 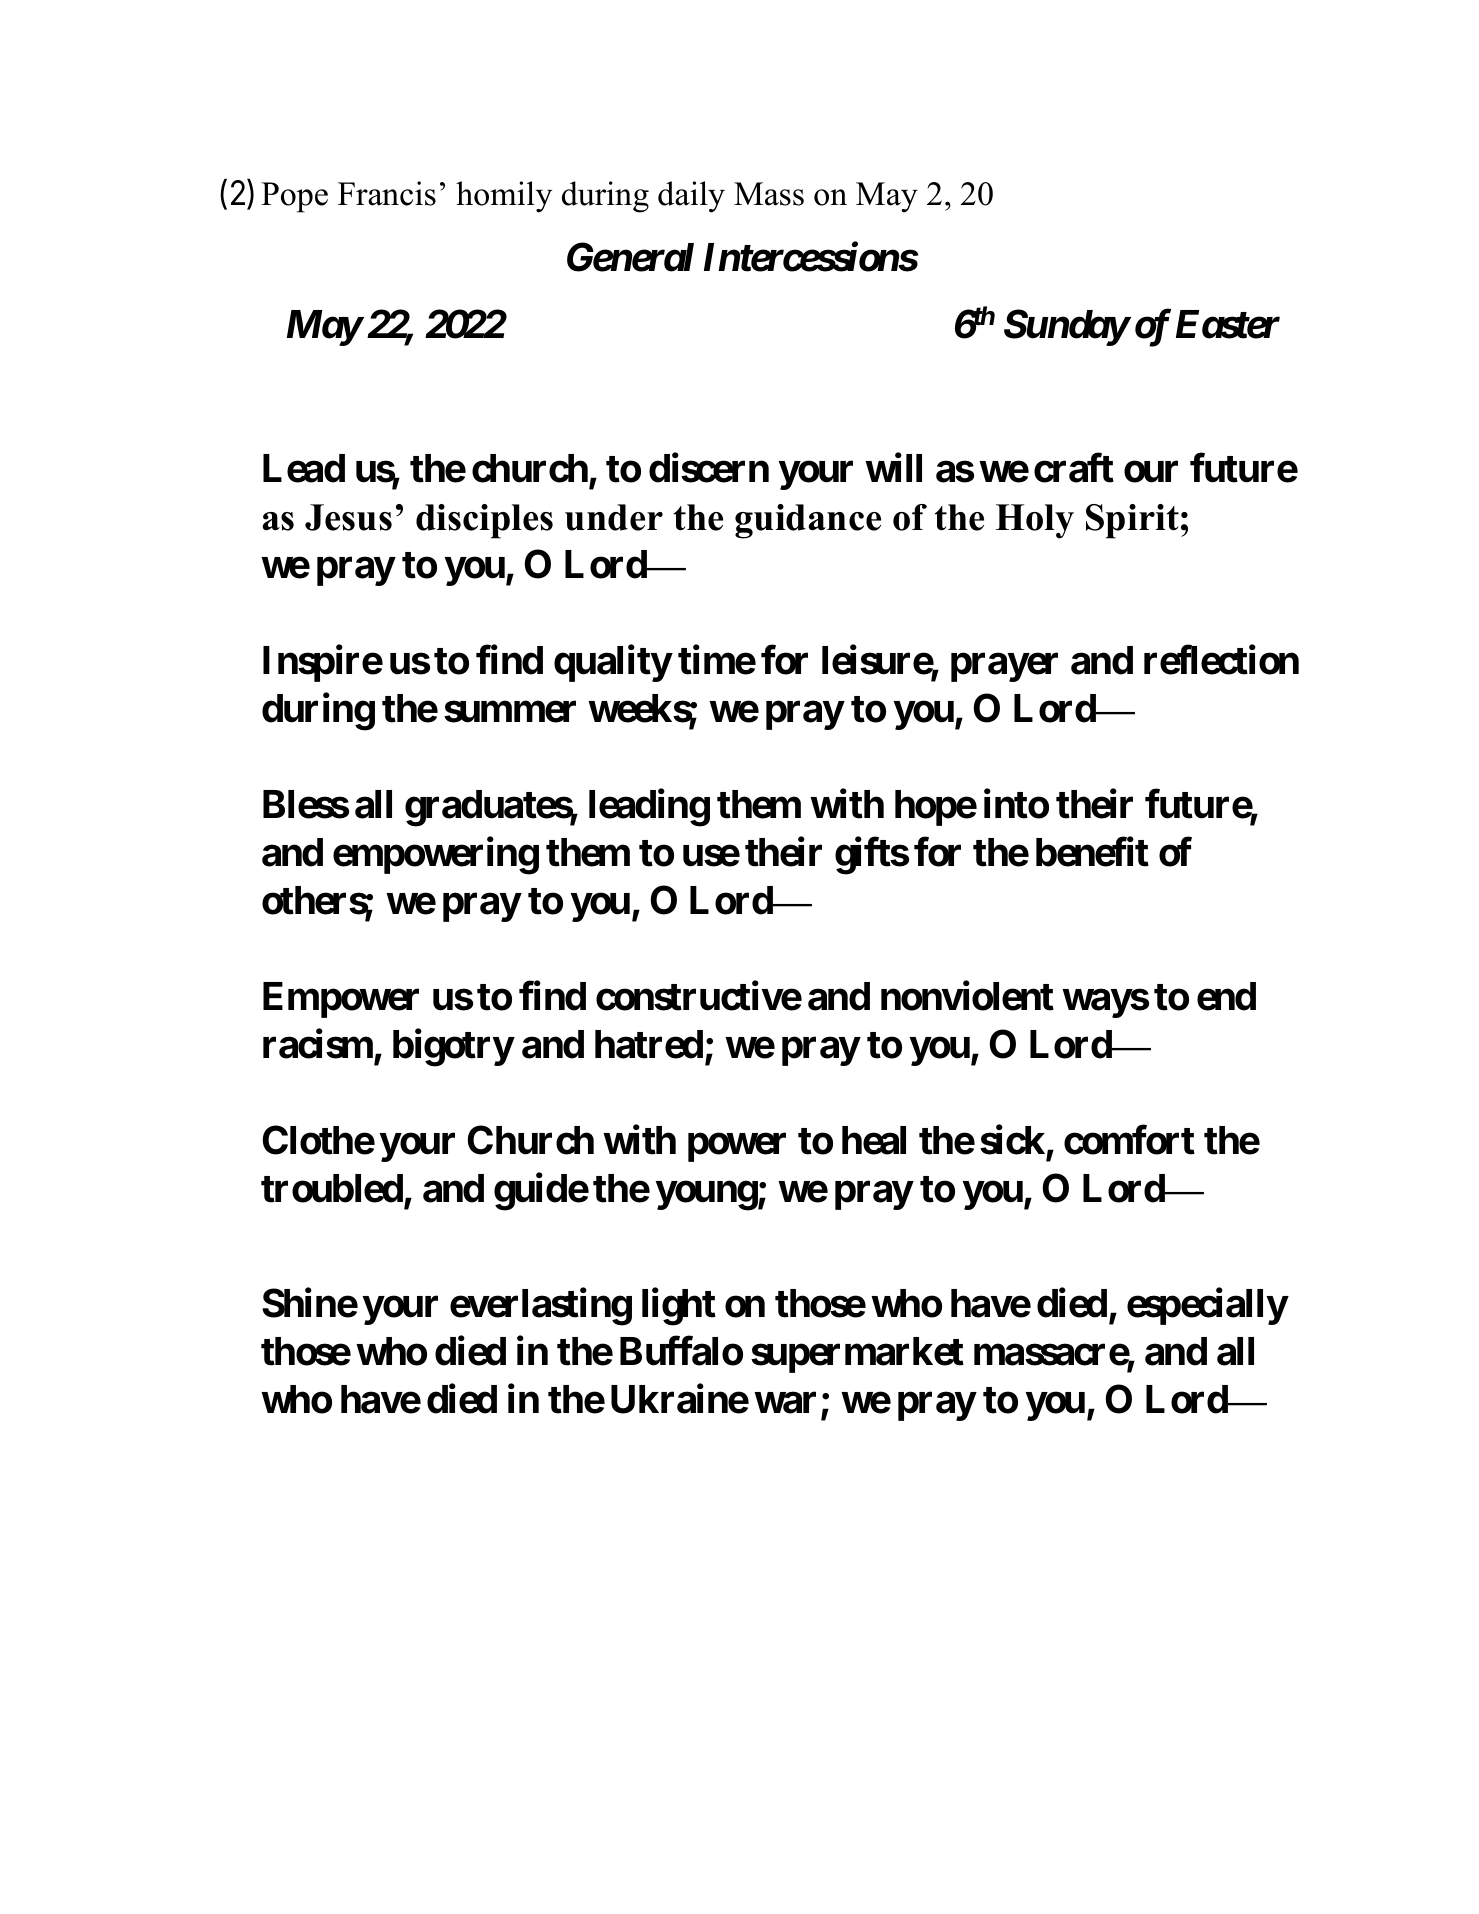 What do you see at coordinates (387, 193) in the image?
I see `Francis` at bounding box center [387, 193].
